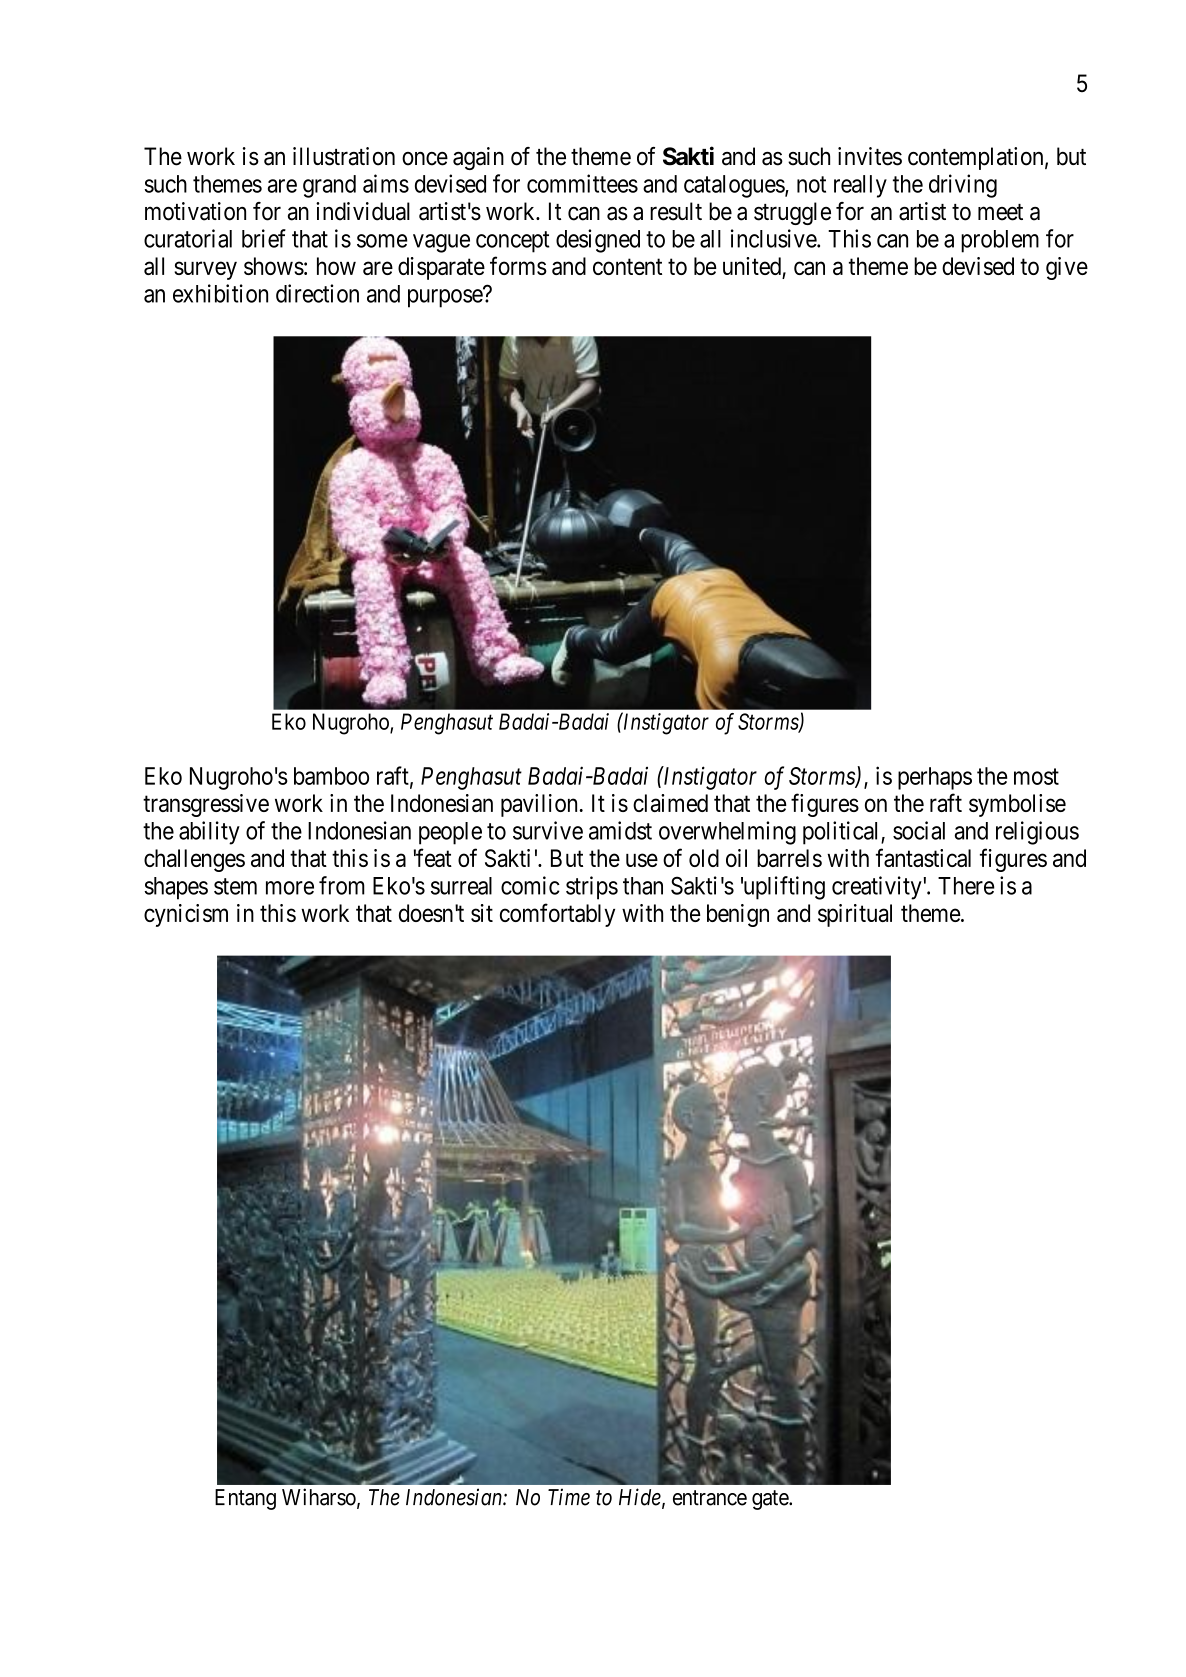 The height and width of the screenshot is (1677, 1186). Describe the element at coordinates (1067, 268) in the screenshot. I see `give` at that location.
